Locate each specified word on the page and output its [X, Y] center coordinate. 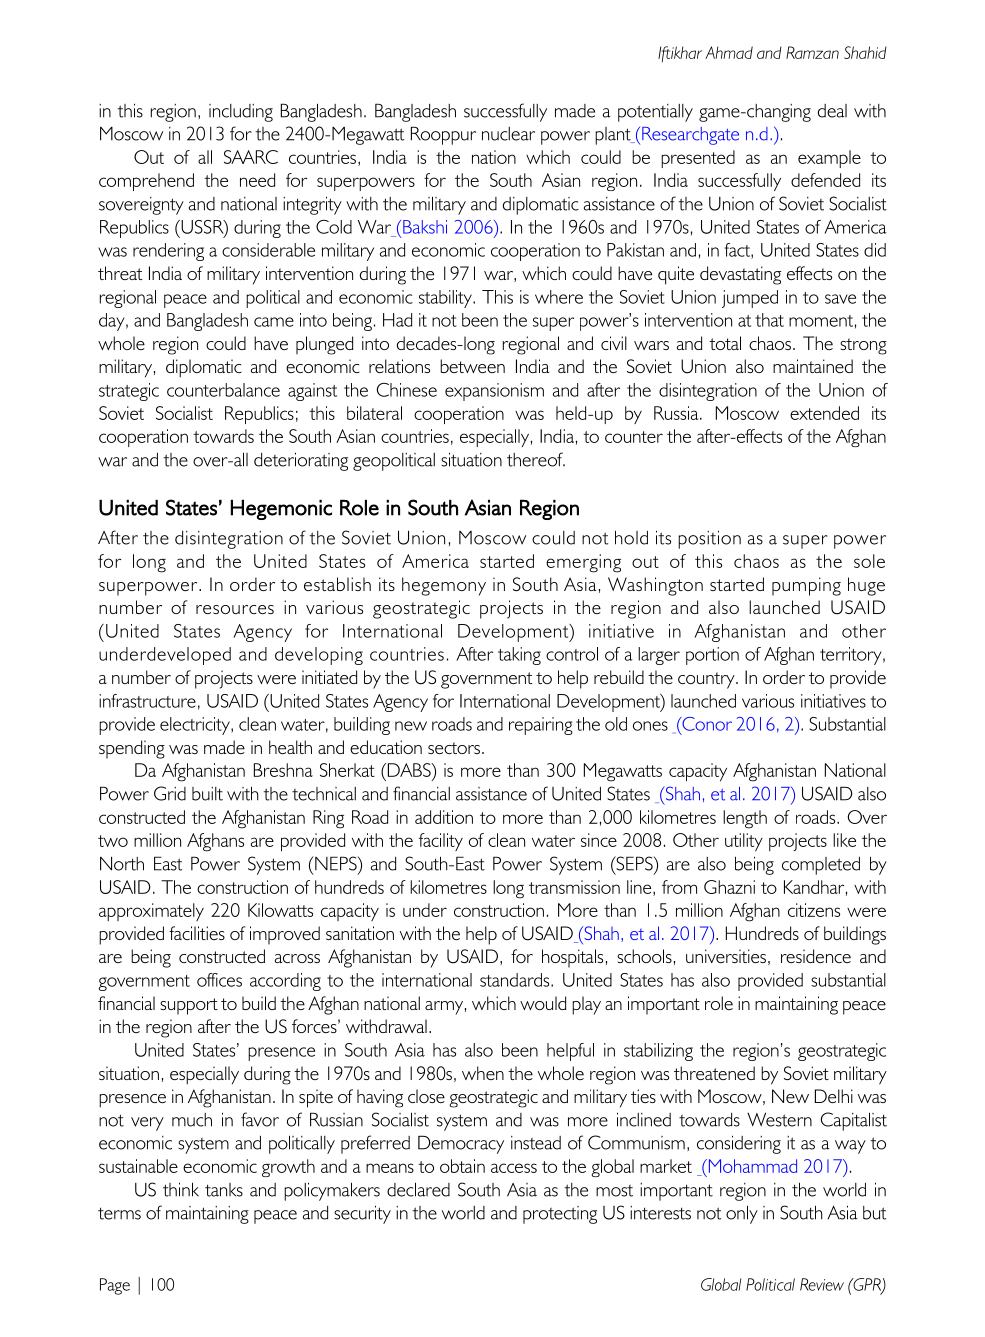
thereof [536, 459]
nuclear [508, 134]
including [241, 113]
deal [832, 111]
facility [441, 842]
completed [821, 866]
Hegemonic [281, 509]
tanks [224, 1190]
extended [824, 413]
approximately [151, 912]
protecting [560, 1215]
